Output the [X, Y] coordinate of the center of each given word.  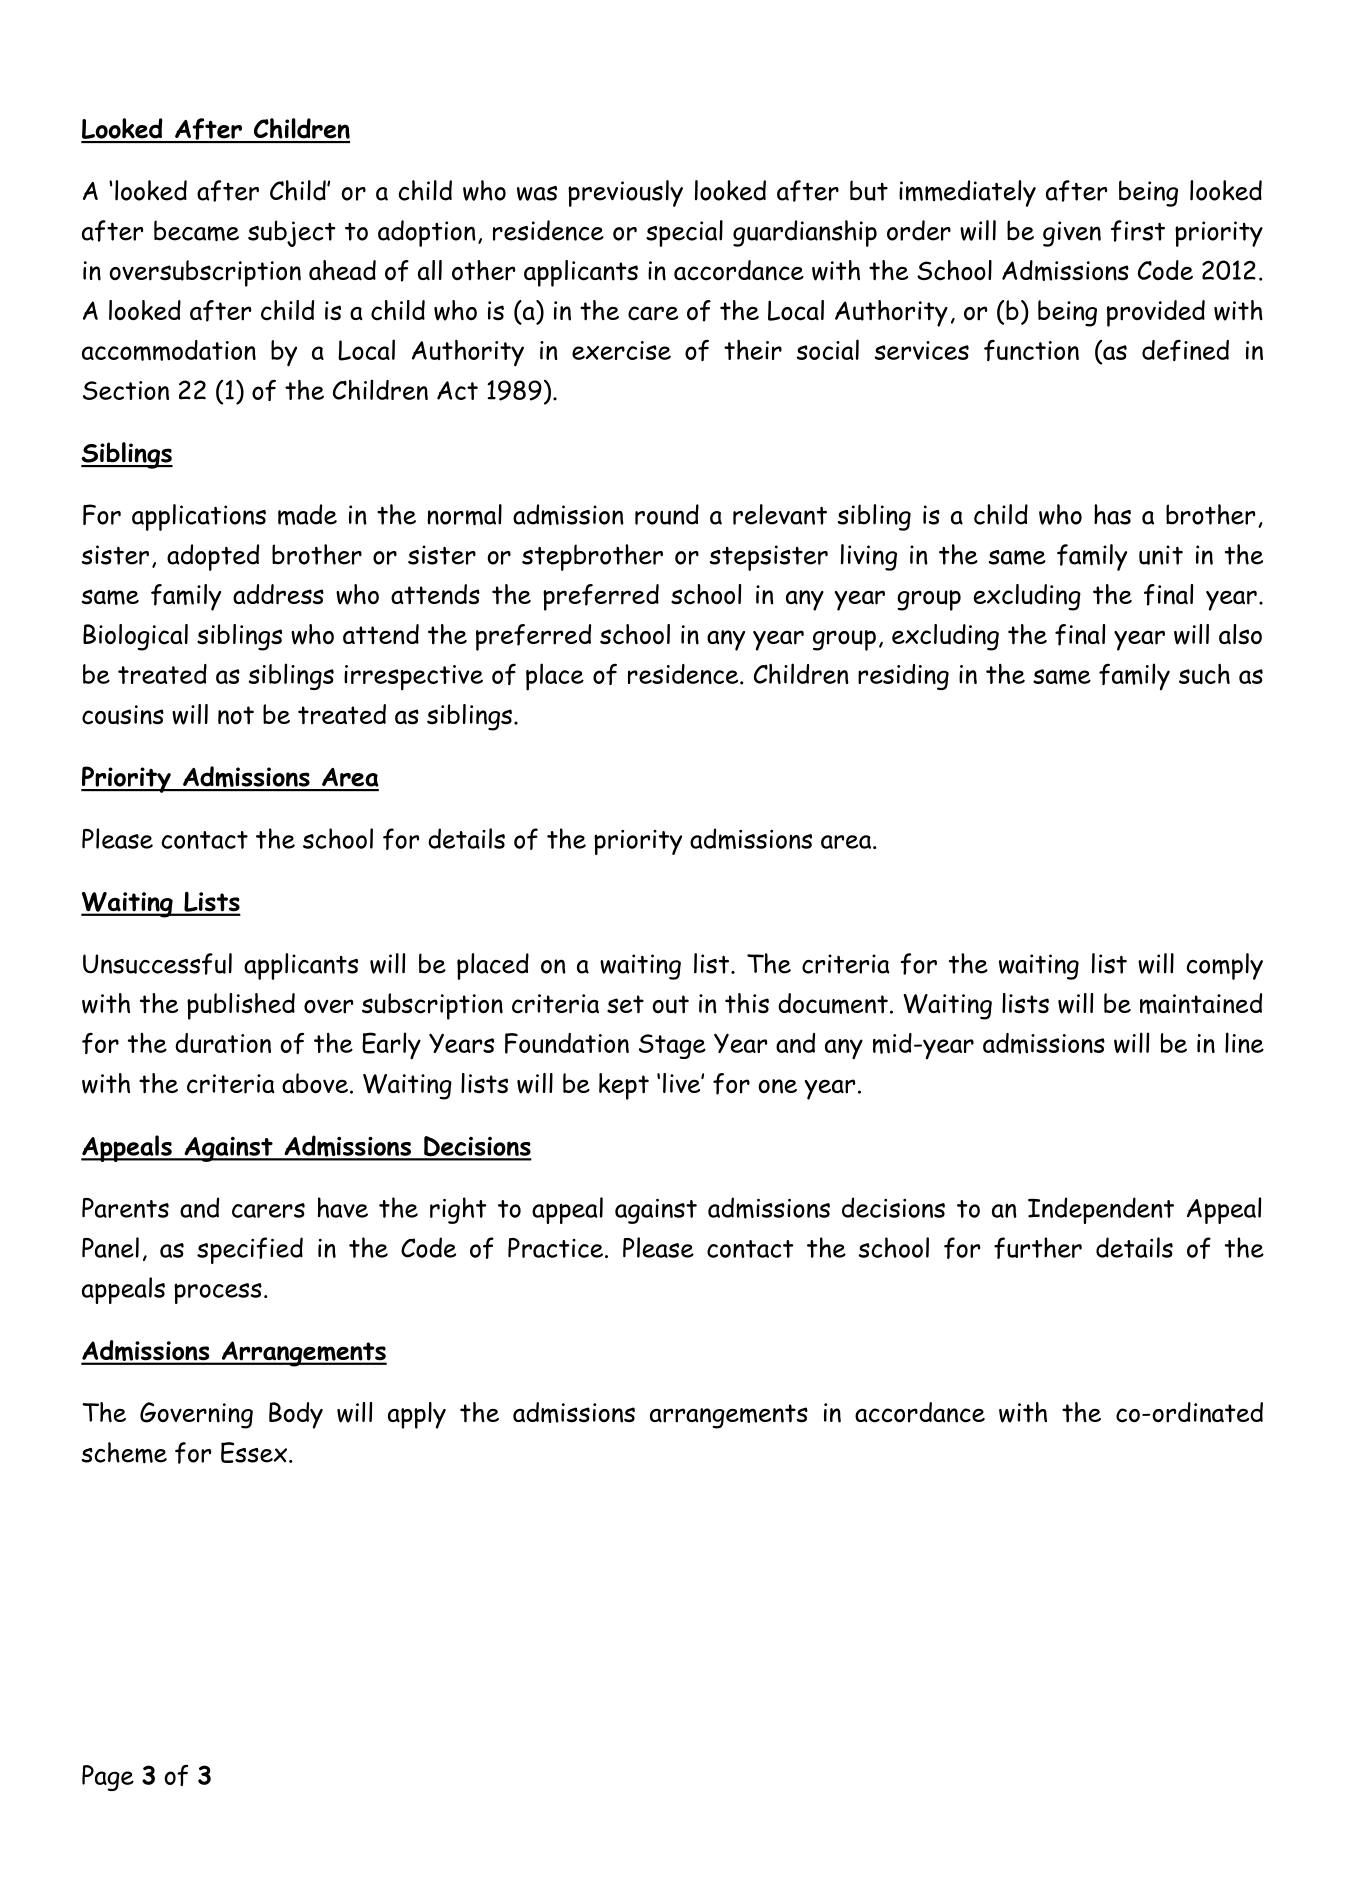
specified [250, 1250]
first [1138, 231]
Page [108, 1778]
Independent [1101, 1210]
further [1038, 1248]
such [1204, 673]
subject [291, 233]
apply [417, 1415]
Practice [555, 1248]
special [684, 233]
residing [903, 677]
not [236, 715]
